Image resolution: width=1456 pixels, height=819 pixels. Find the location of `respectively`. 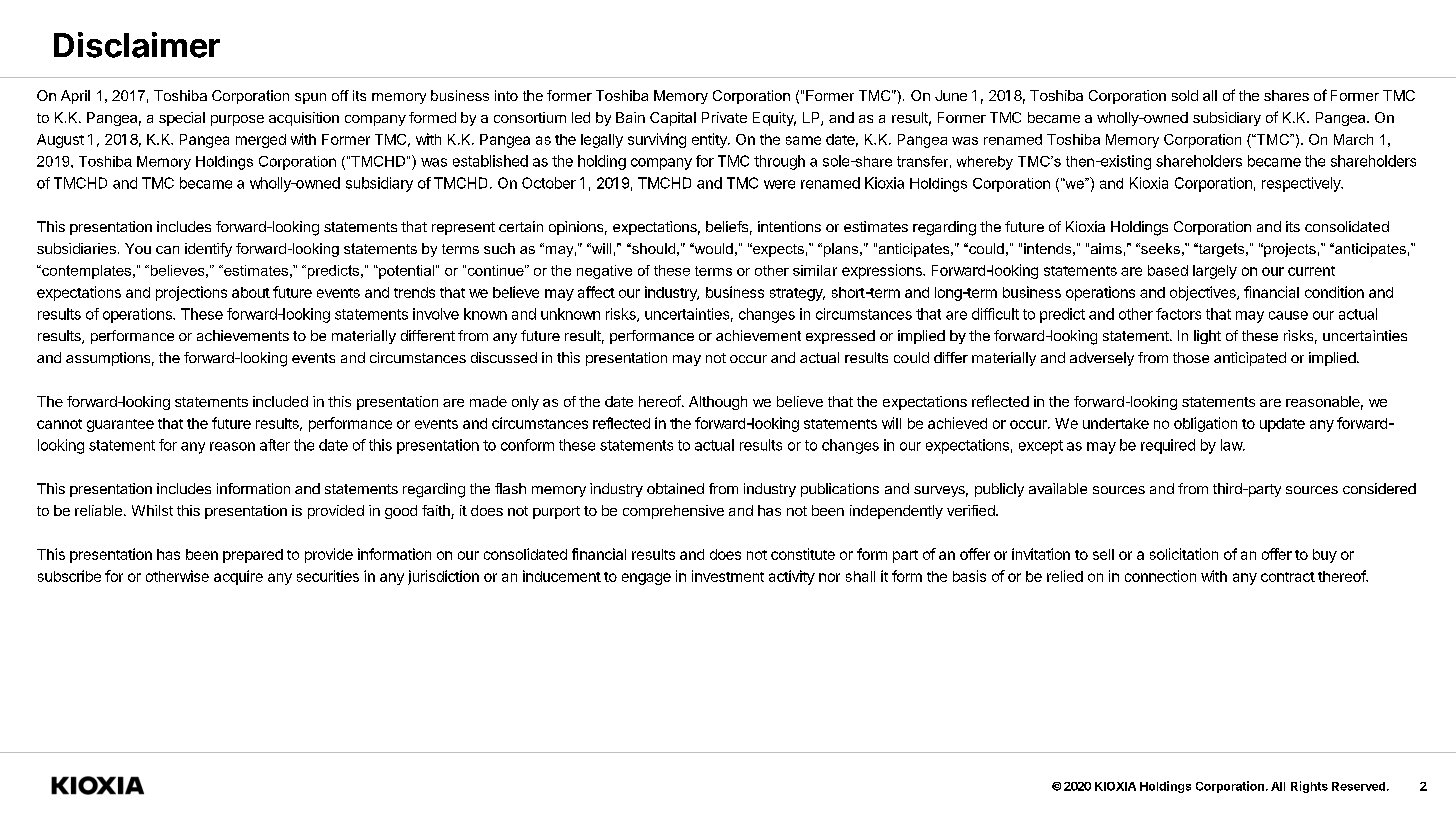

respectively is located at coordinates (1302, 184).
